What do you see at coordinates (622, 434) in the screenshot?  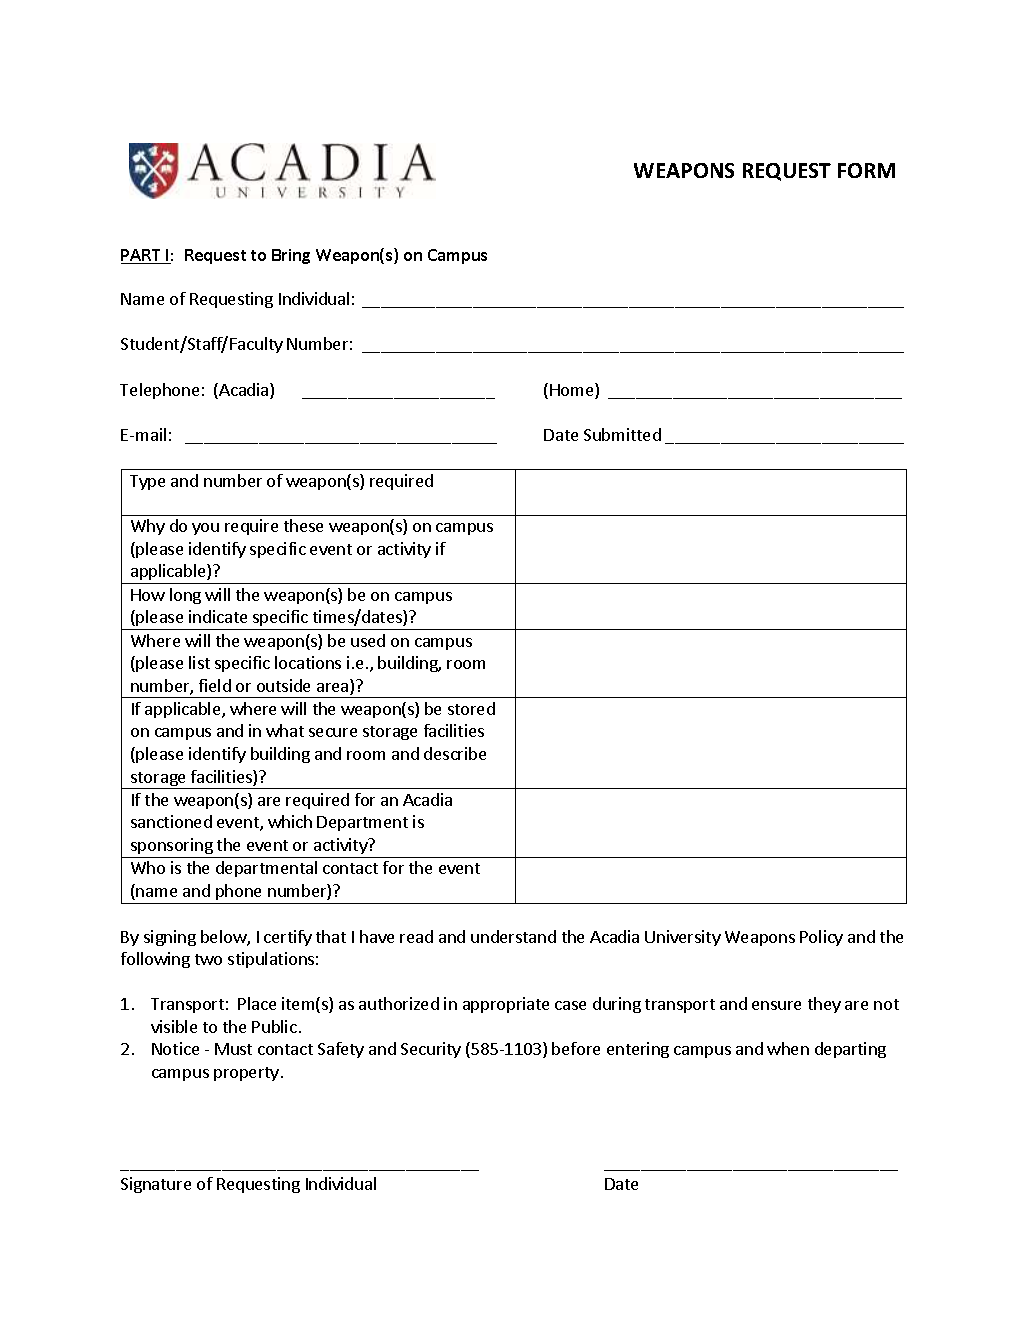 I see `Submitted` at bounding box center [622, 434].
